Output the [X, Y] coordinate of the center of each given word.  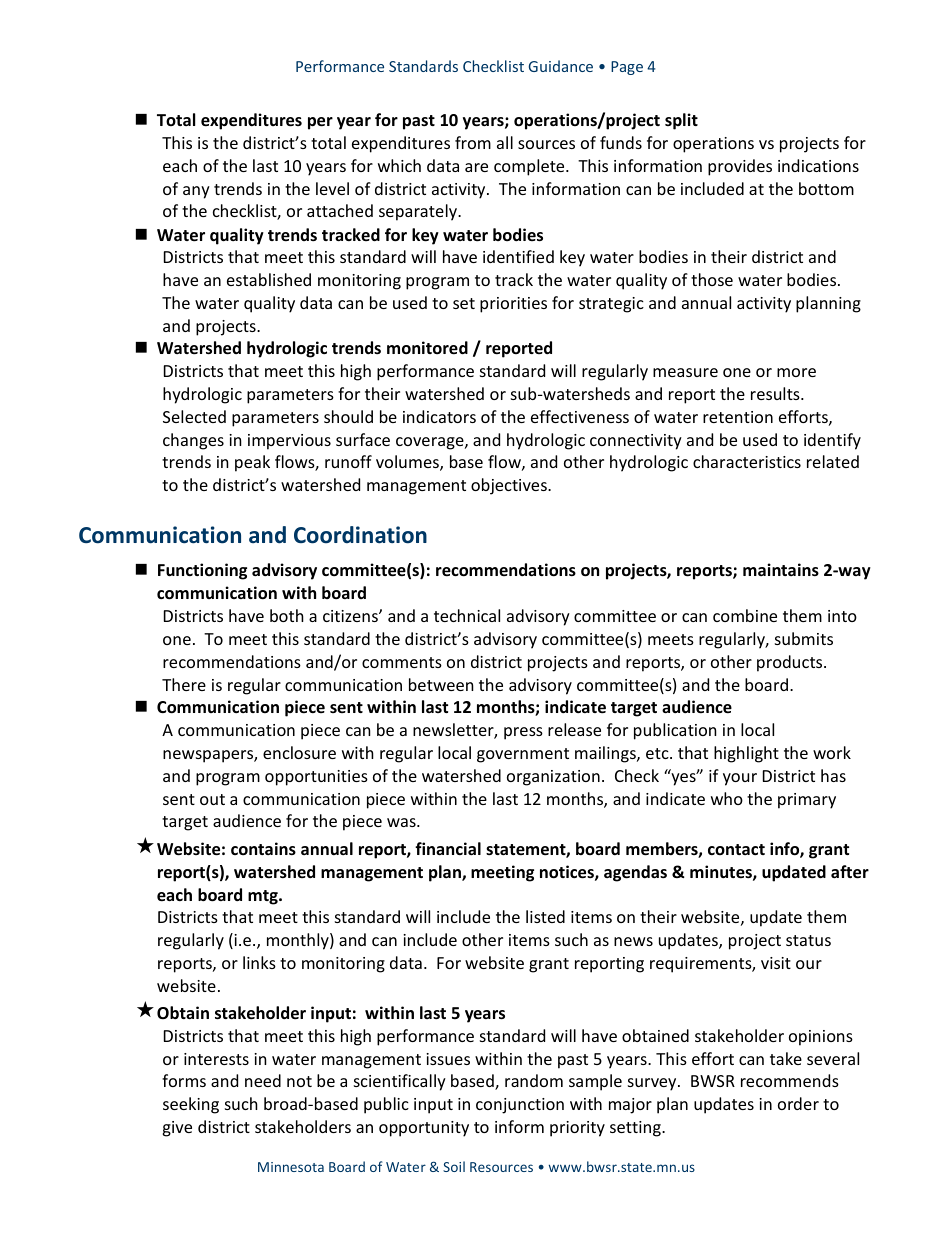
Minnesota [291, 1167]
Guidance [561, 66]
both [287, 615]
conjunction [520, 1106]
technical [467, 615]
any [196, 192]
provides [740, 167]
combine [745, 615]
